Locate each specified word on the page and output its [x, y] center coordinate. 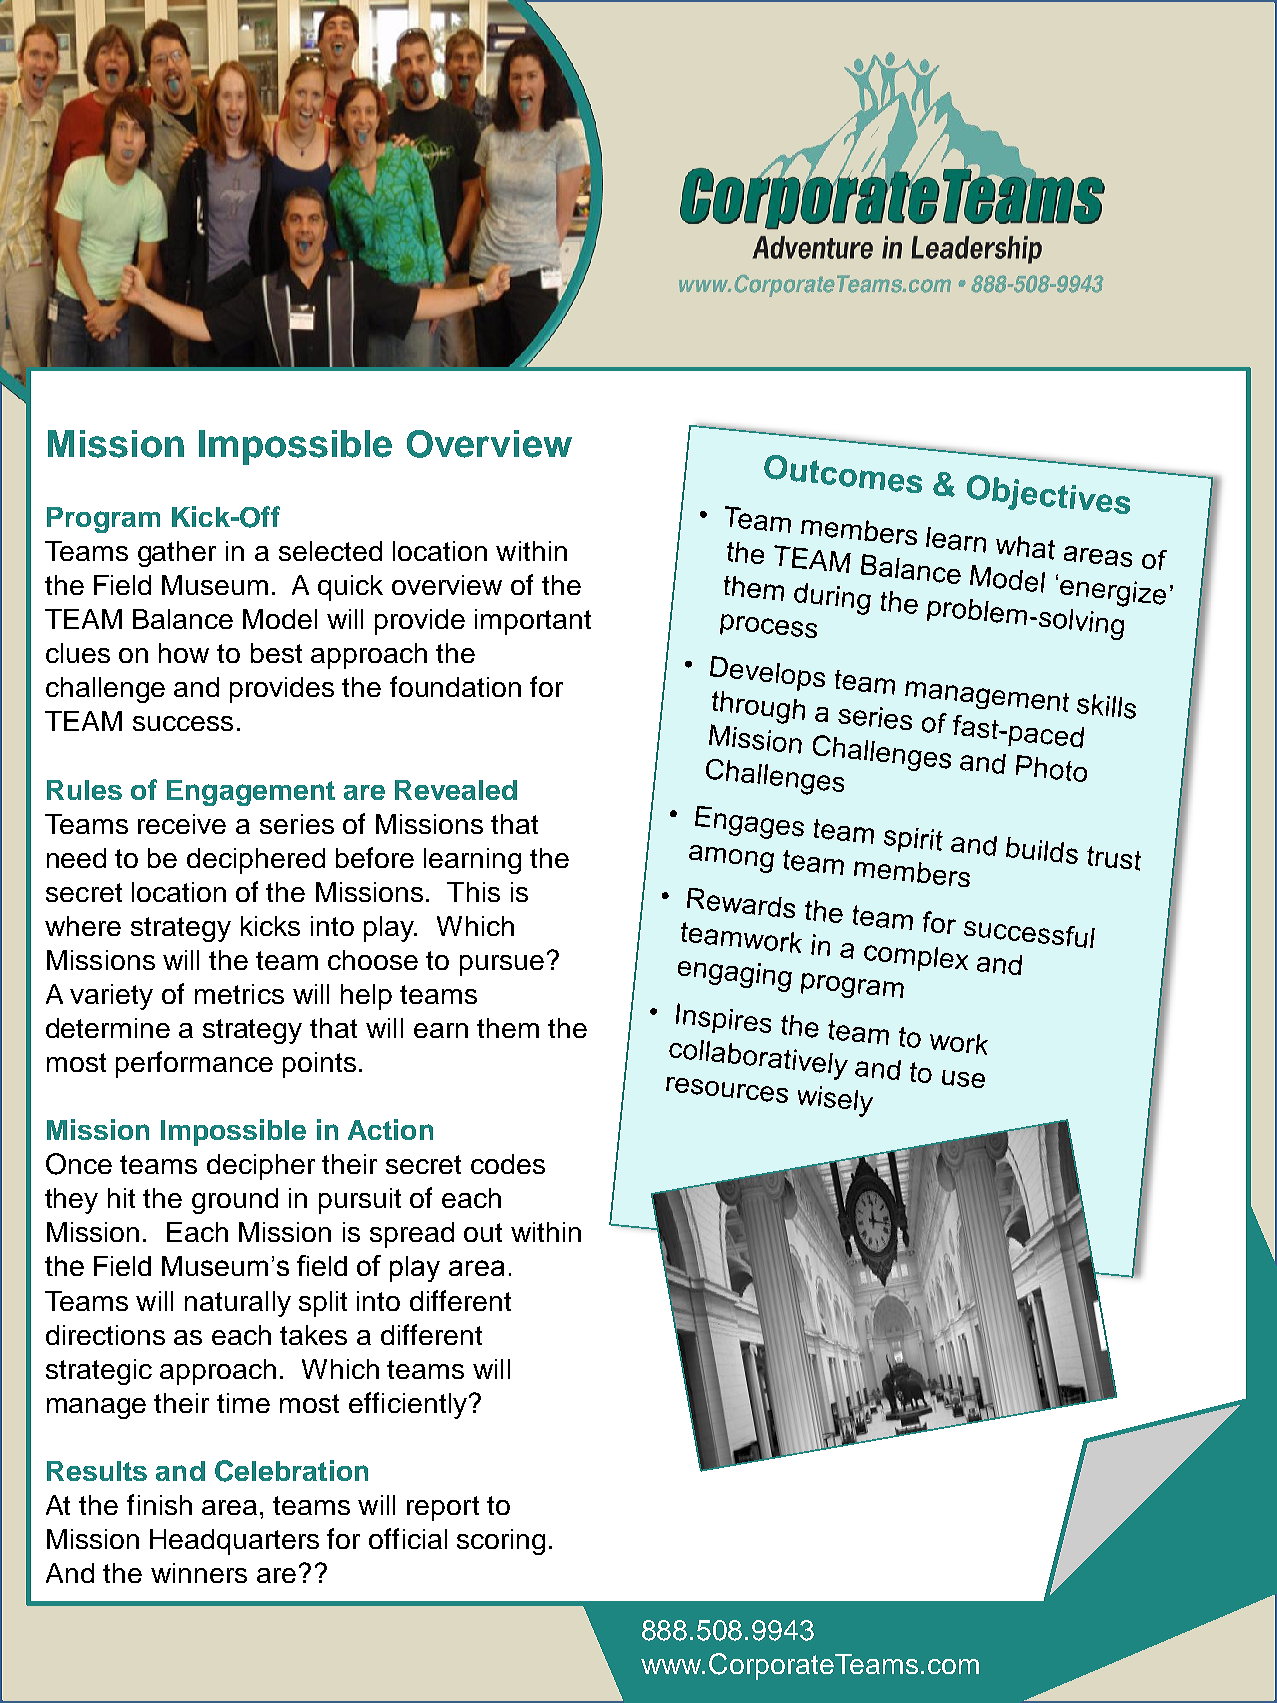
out [483, 1232]
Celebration [291, 1471]
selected [330, 551]
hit [121, 1198]
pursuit [360, 1201]
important [533, 622]
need [76, 858]
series [297, 824]
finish [159, 1504]
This [473, 892]
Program [103, 520]
